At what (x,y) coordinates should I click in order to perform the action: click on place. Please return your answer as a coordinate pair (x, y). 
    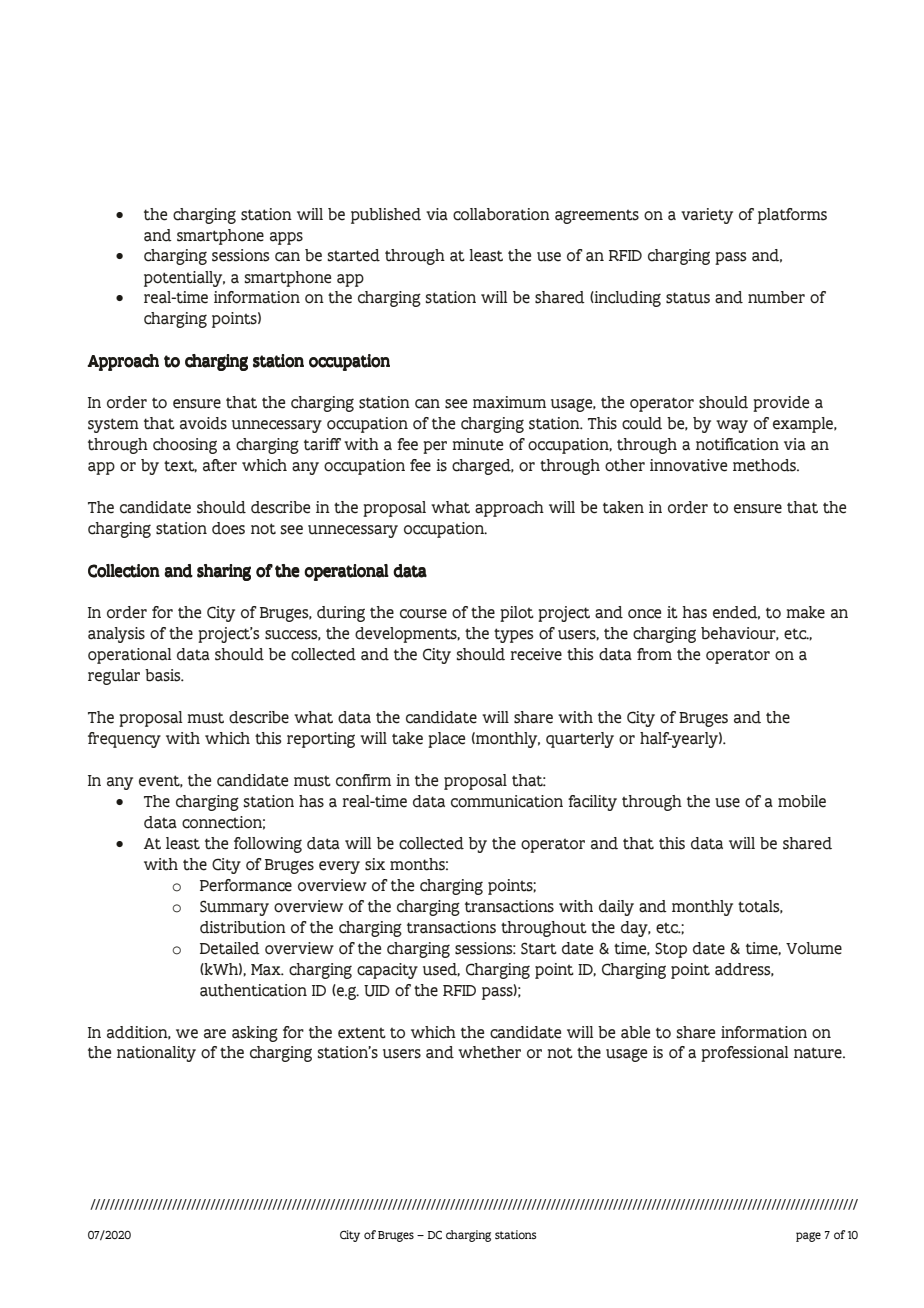
    Looking at the image, I should click on (446, 740).
